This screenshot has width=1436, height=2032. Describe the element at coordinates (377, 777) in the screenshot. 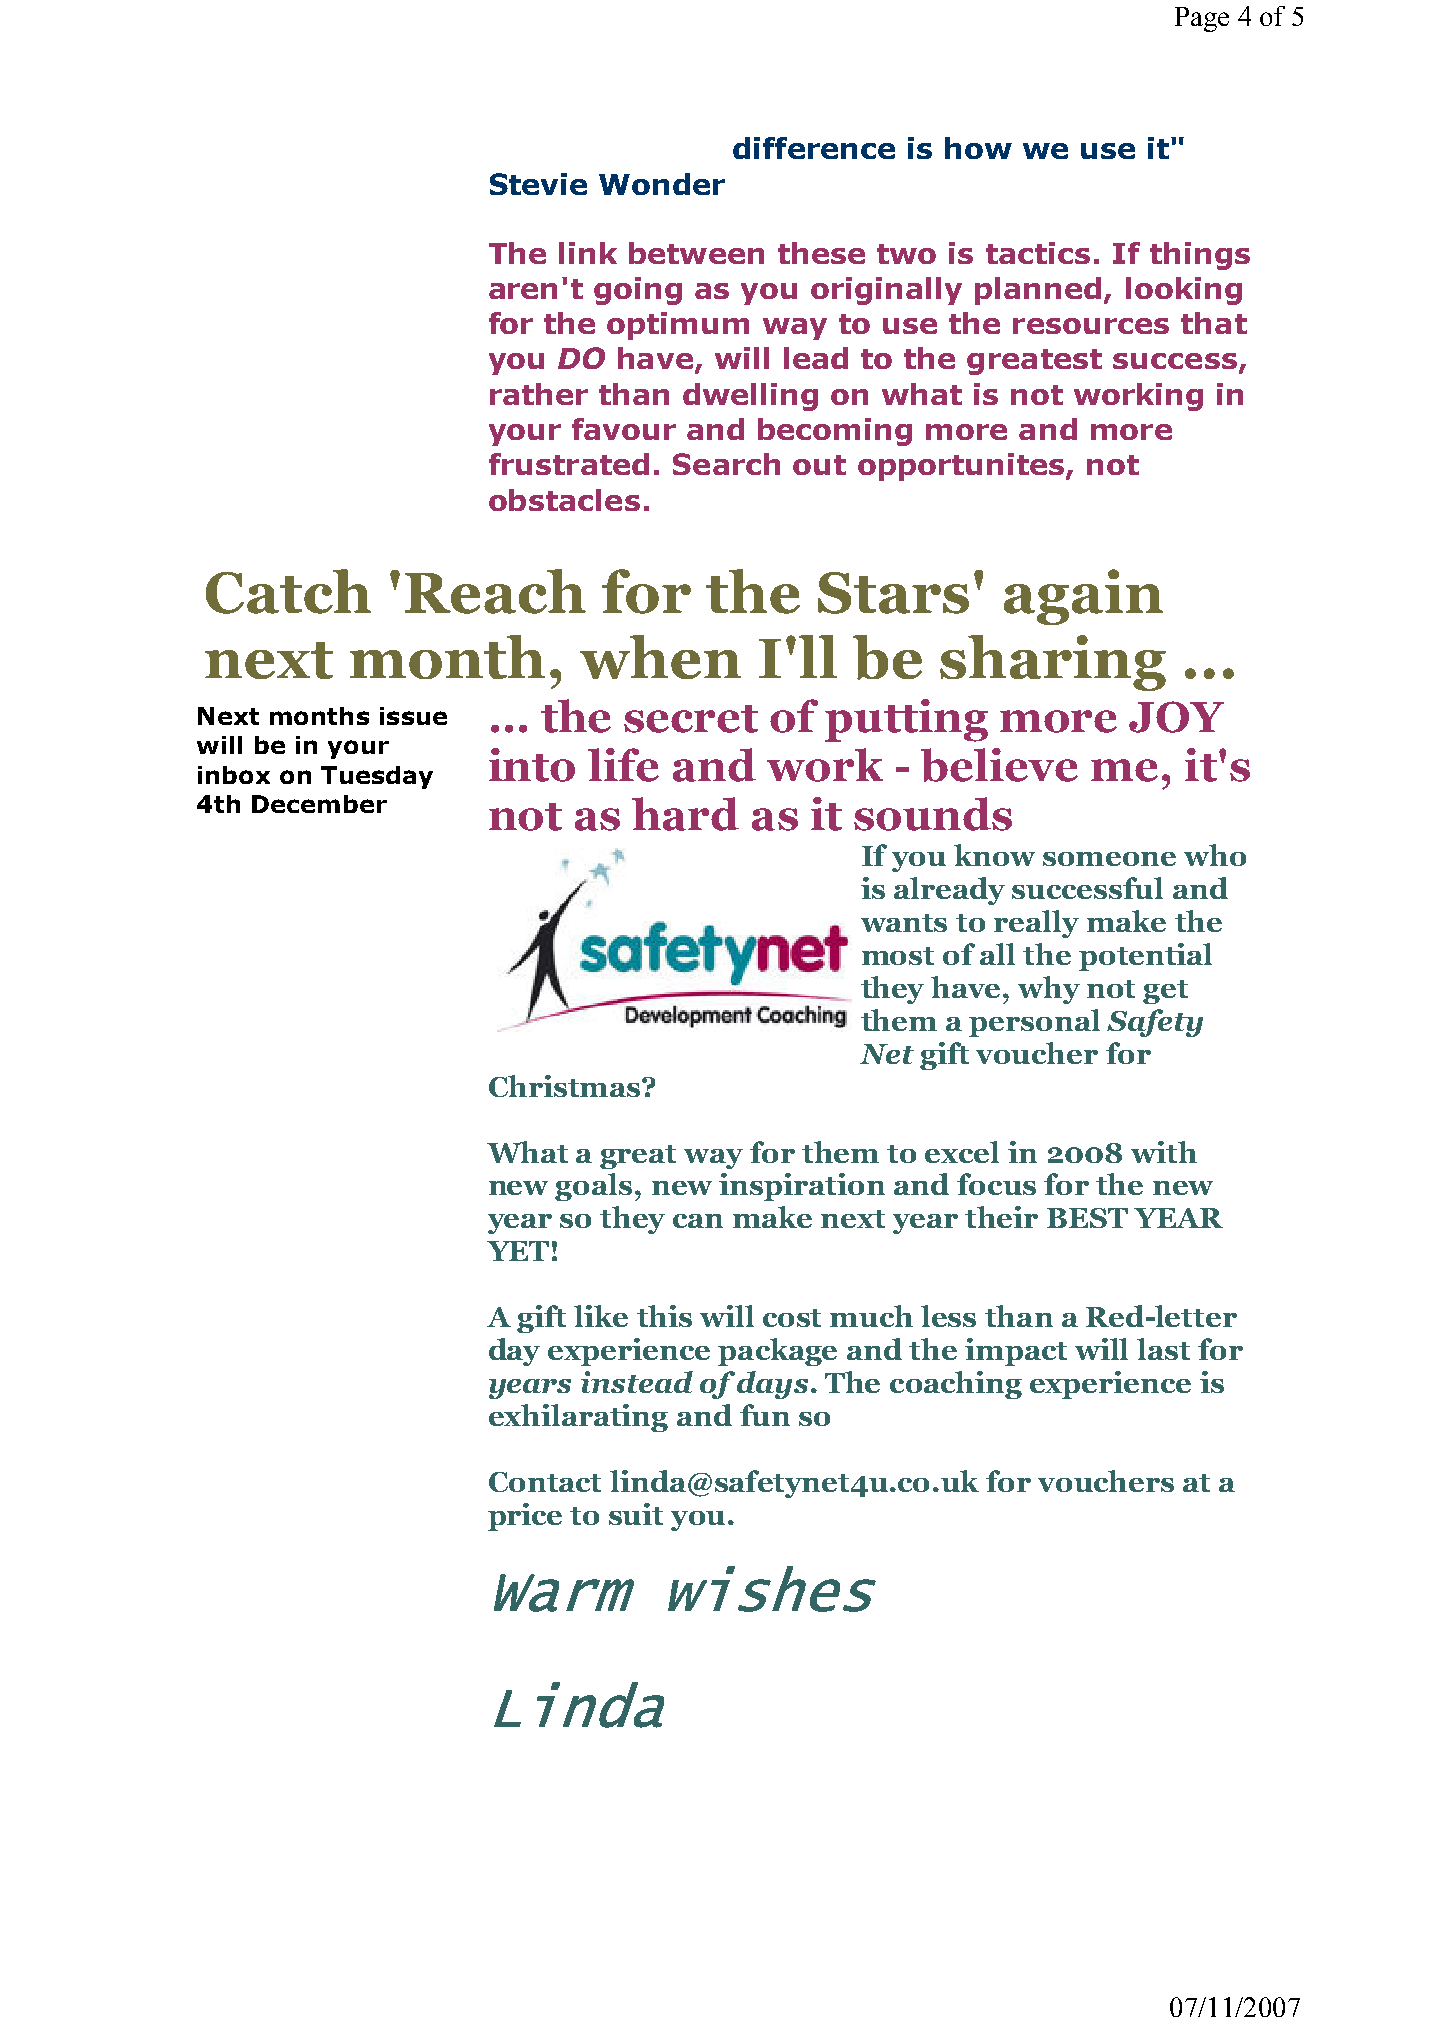

I see `Tuesday` at that location.
